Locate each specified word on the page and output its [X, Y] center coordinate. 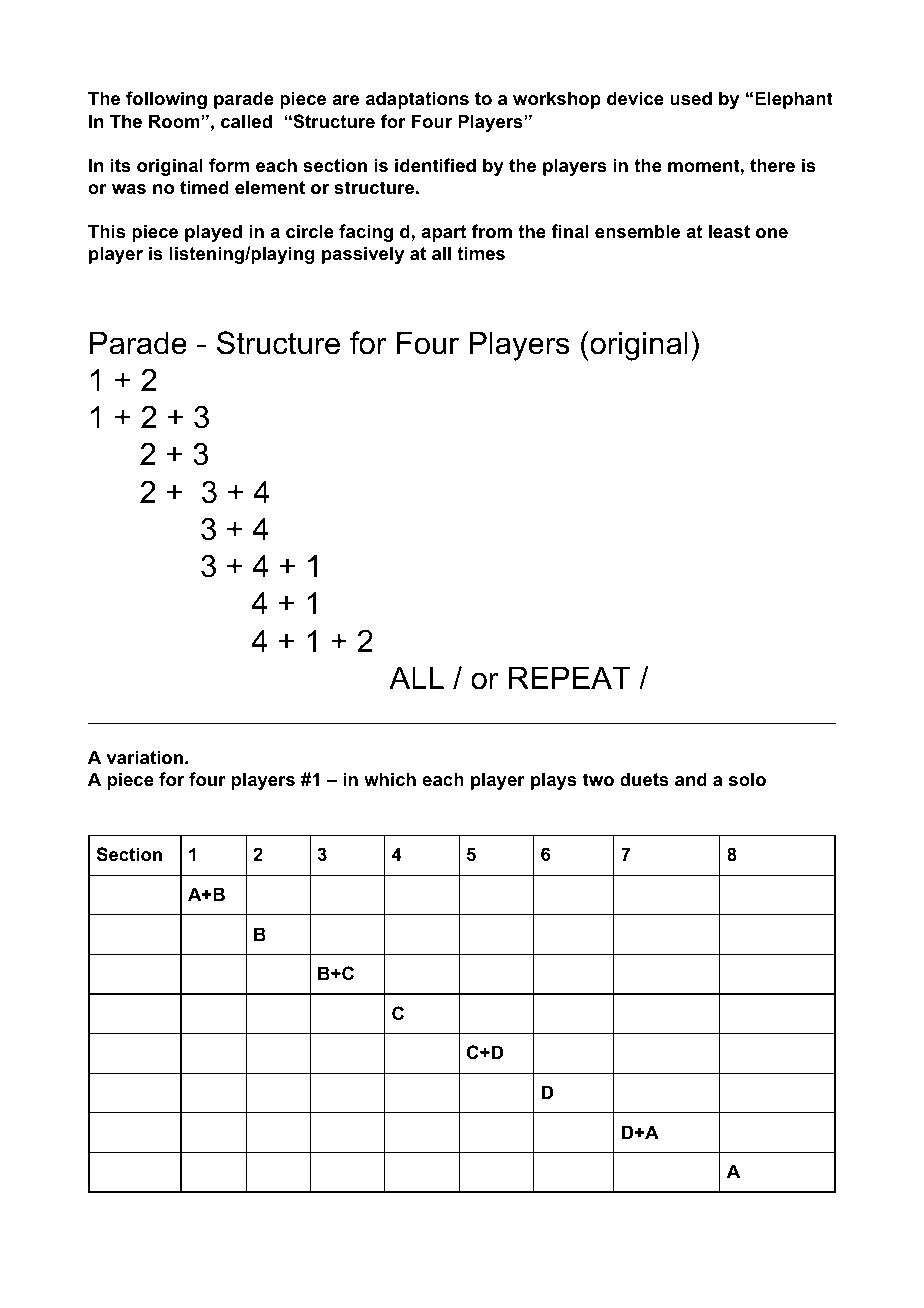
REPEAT [570, 677]
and [691, 779]
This [106, 231]
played [213, 233]
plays [554, 781]
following [166, 100]
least [729, 231]
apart [443, 233]
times [481, 253]
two [598, 779]
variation [145, 757]
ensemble [637, 231]
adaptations [417, 100]
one [772, 233]
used [691, 98]
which [390, 779]
